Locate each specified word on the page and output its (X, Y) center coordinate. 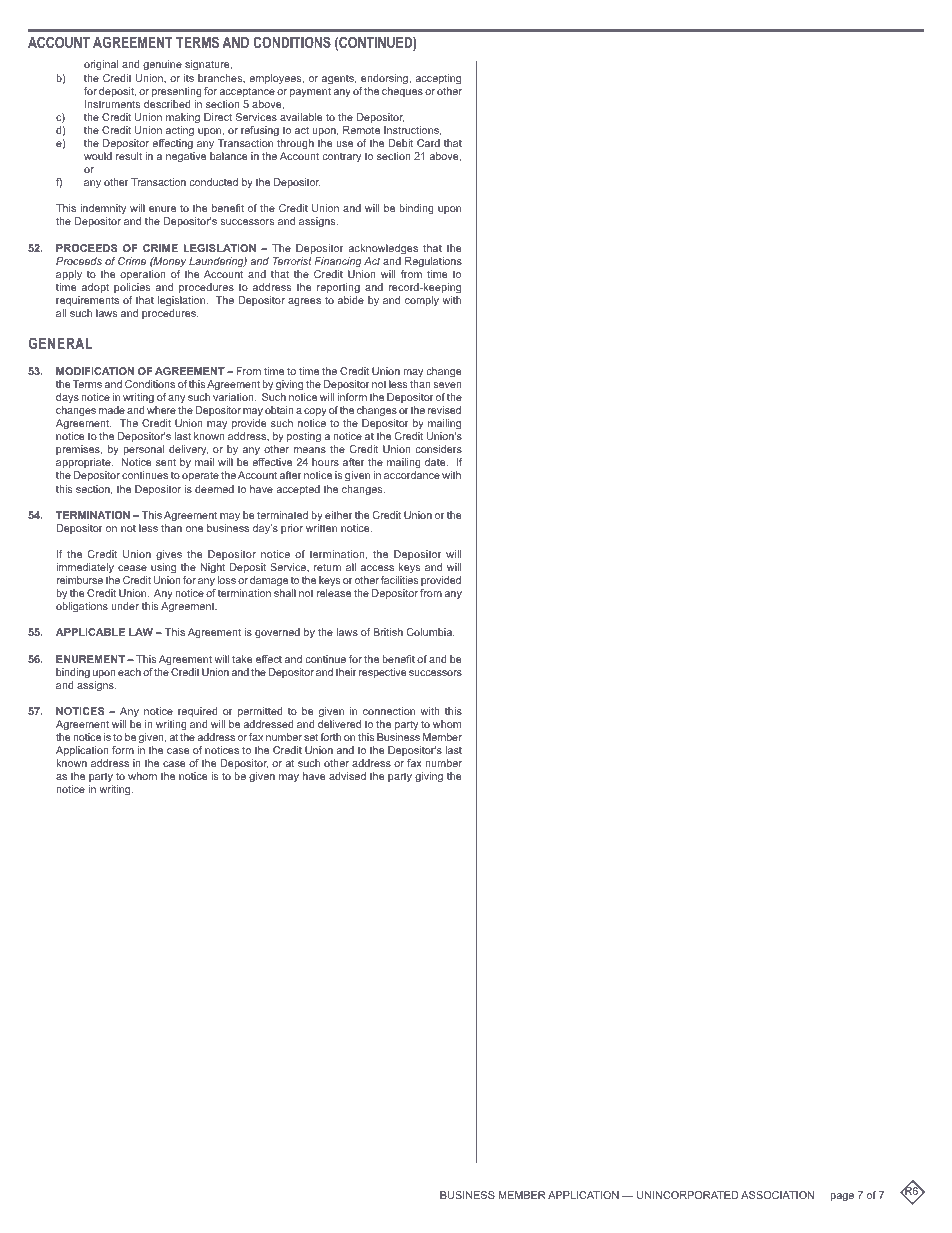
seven (448, 385)
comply (422, 301)
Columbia (430, 632)
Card (428, 143)
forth (330, 737)
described (167, 104)
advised (347, 776)
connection (389, 711)
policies (132, 288)
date (436, 462)
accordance (412, 475)
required (198, 712)
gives (169, 555)
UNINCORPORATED (688, 1195)
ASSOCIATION (777, 1195)
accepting (438, 79)
